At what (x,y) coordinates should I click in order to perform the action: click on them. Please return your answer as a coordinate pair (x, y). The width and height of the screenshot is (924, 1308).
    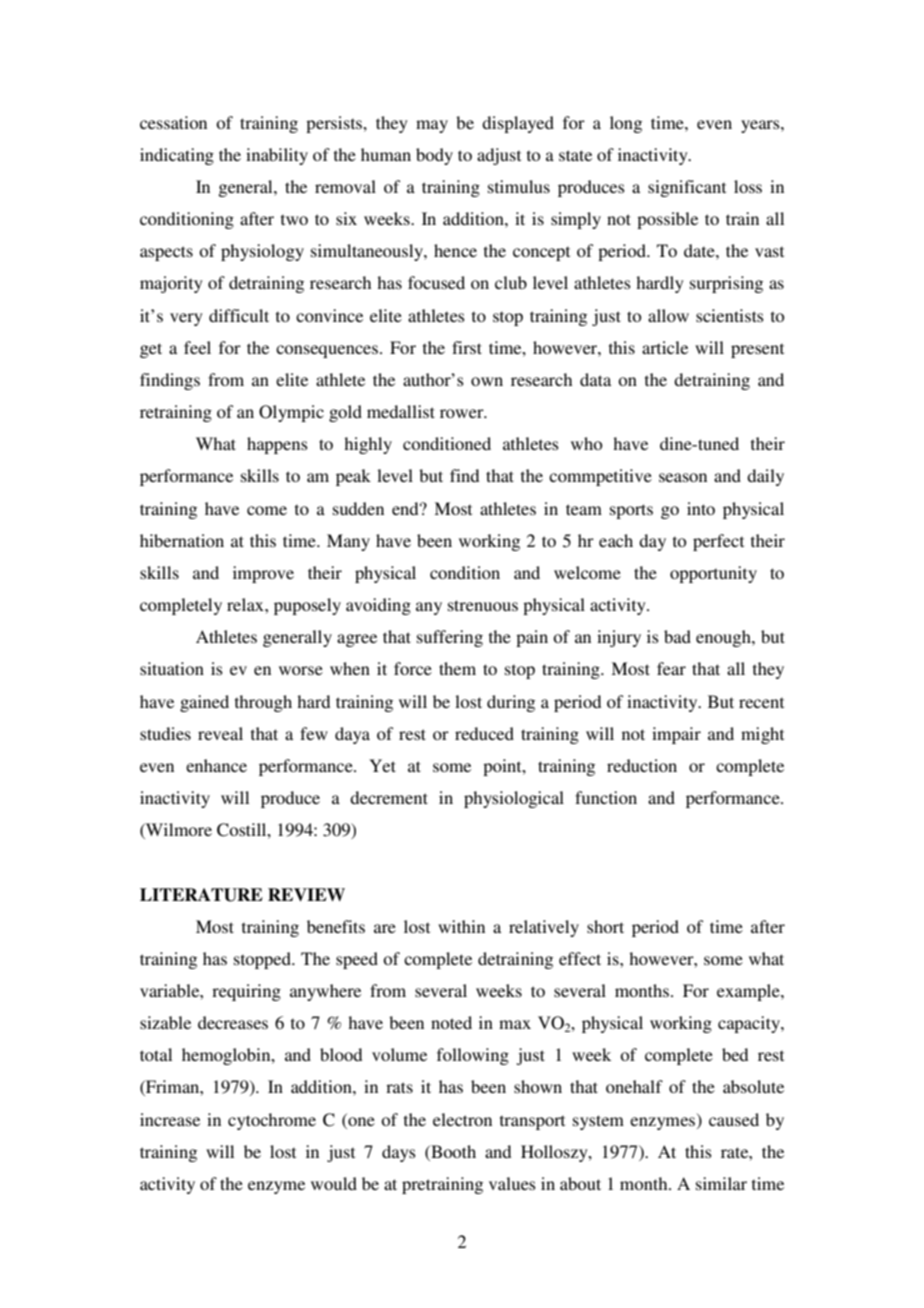
    Looking at the image, I should click on (457, 668).
